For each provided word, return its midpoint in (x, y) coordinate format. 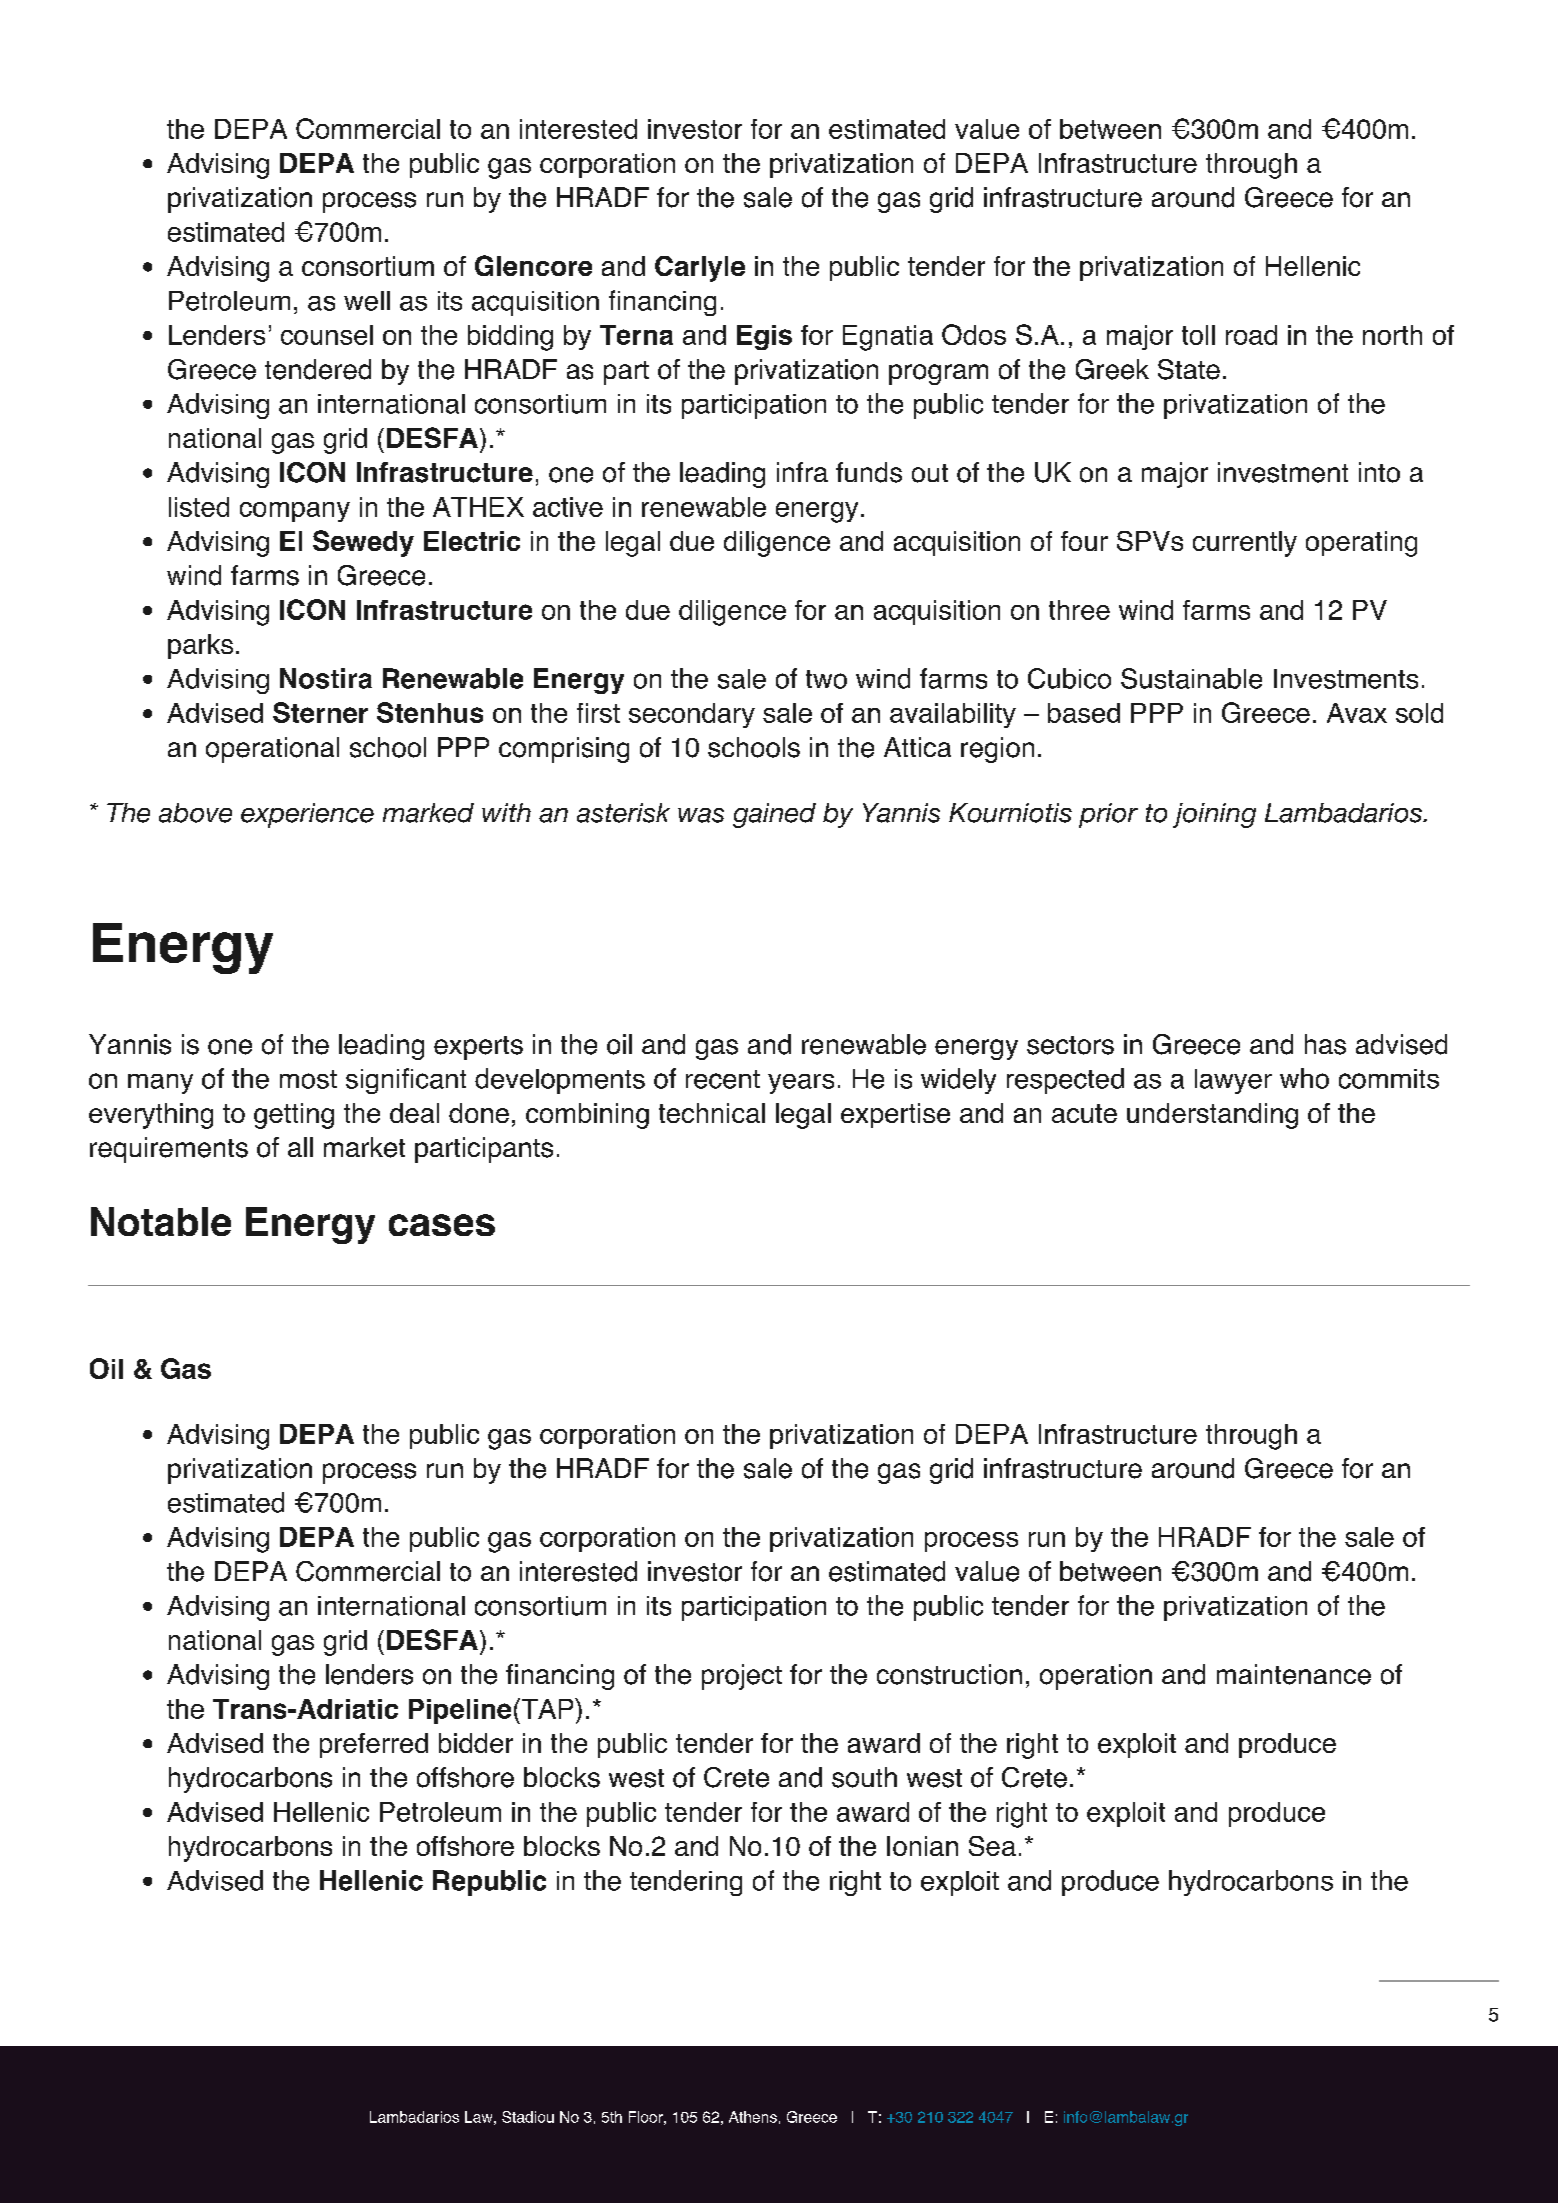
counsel (327, 335)
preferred (374, 1745)
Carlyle (700, 269)
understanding (1212, 1116)
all (300, 1147)
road (1251, 335)
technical (712, 1113)
